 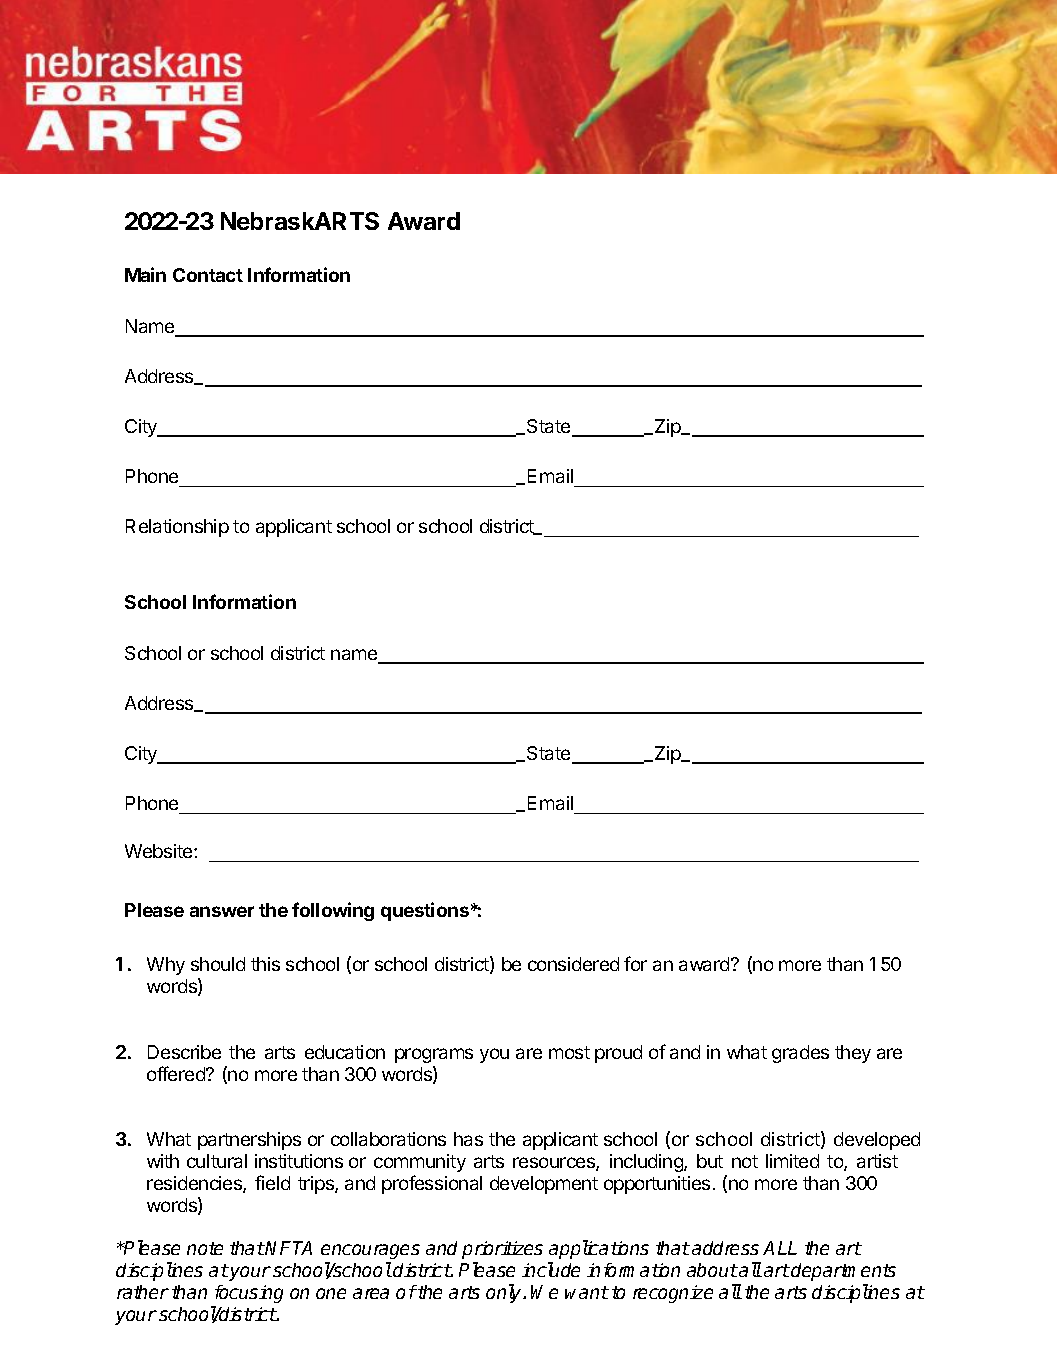 What do you see at coordinates (177, 528) in the image?
I see `Relationship` at bounding box center [177, 528].
